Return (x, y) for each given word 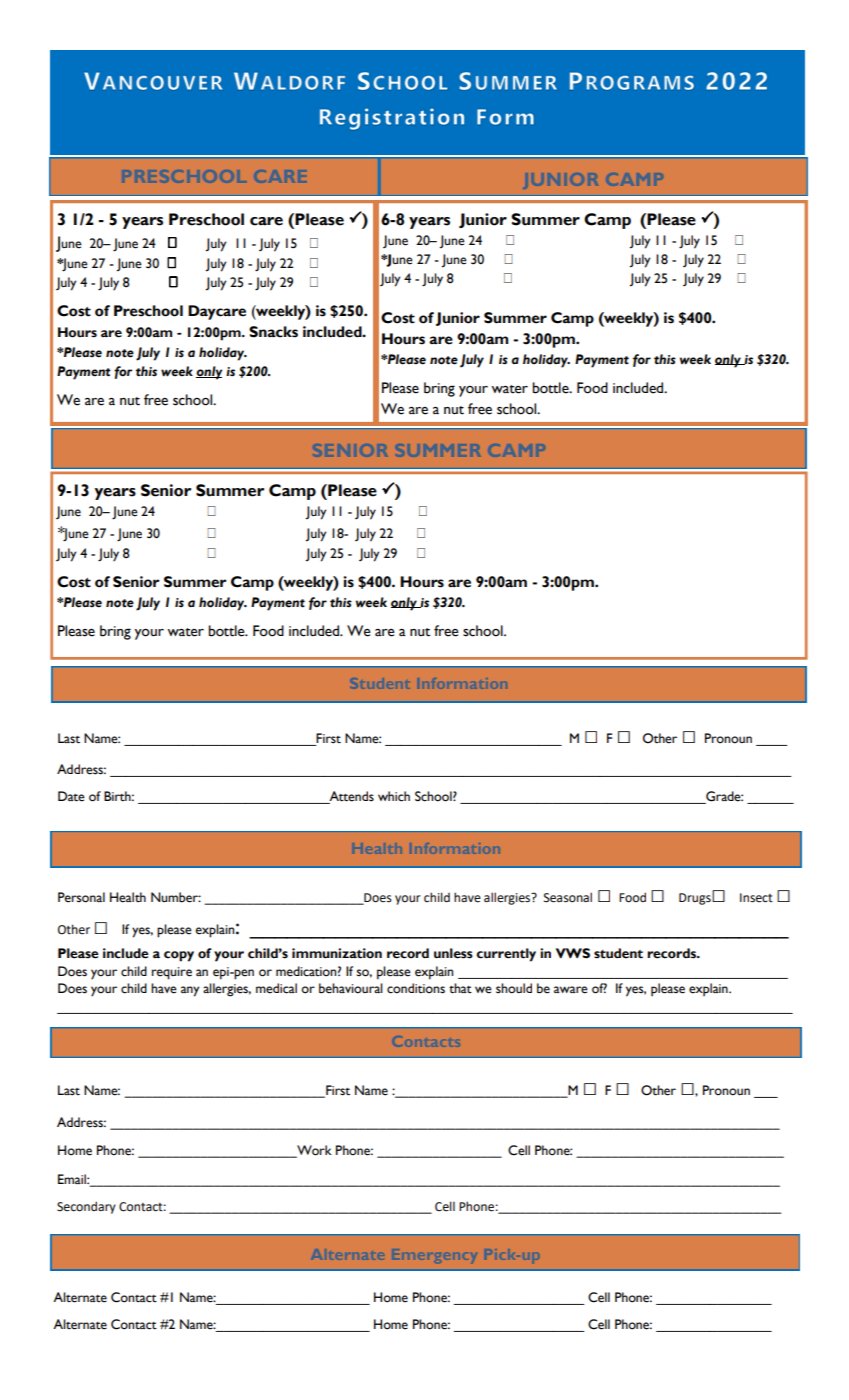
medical (276, 988)
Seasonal (568, 897)
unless (453, 953)
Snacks (273, 332)
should (514, 988)
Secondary (86, 1207)
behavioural (351, 988)
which (394, 796)
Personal (81, 897)
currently (506, 955)
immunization (337, 953)
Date (71, 796)
